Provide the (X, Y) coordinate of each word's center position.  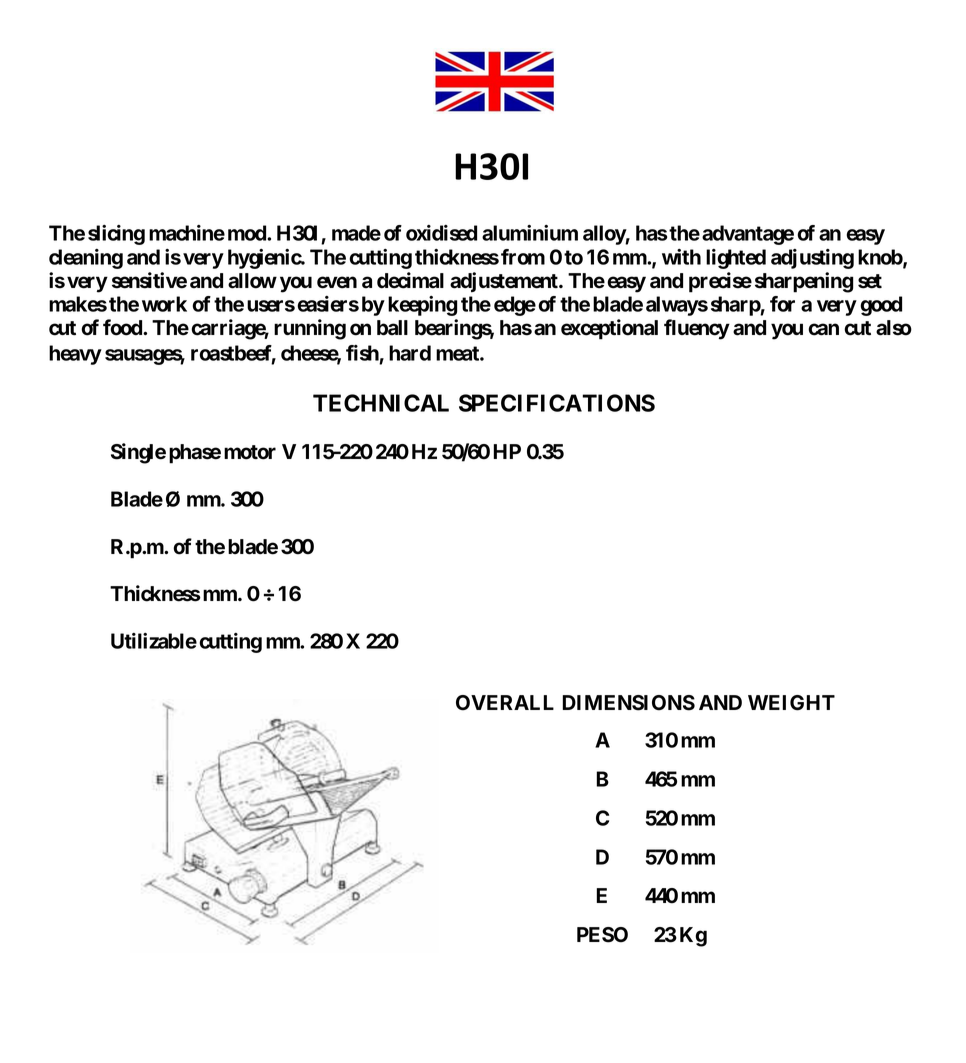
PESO (602, 935)
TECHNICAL (381, 403)
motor (250, 452)
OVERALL (505, 703)
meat (458, 353)
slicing (116, 235)
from (523, 257)
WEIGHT (791, 703)
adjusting (812, 259)
